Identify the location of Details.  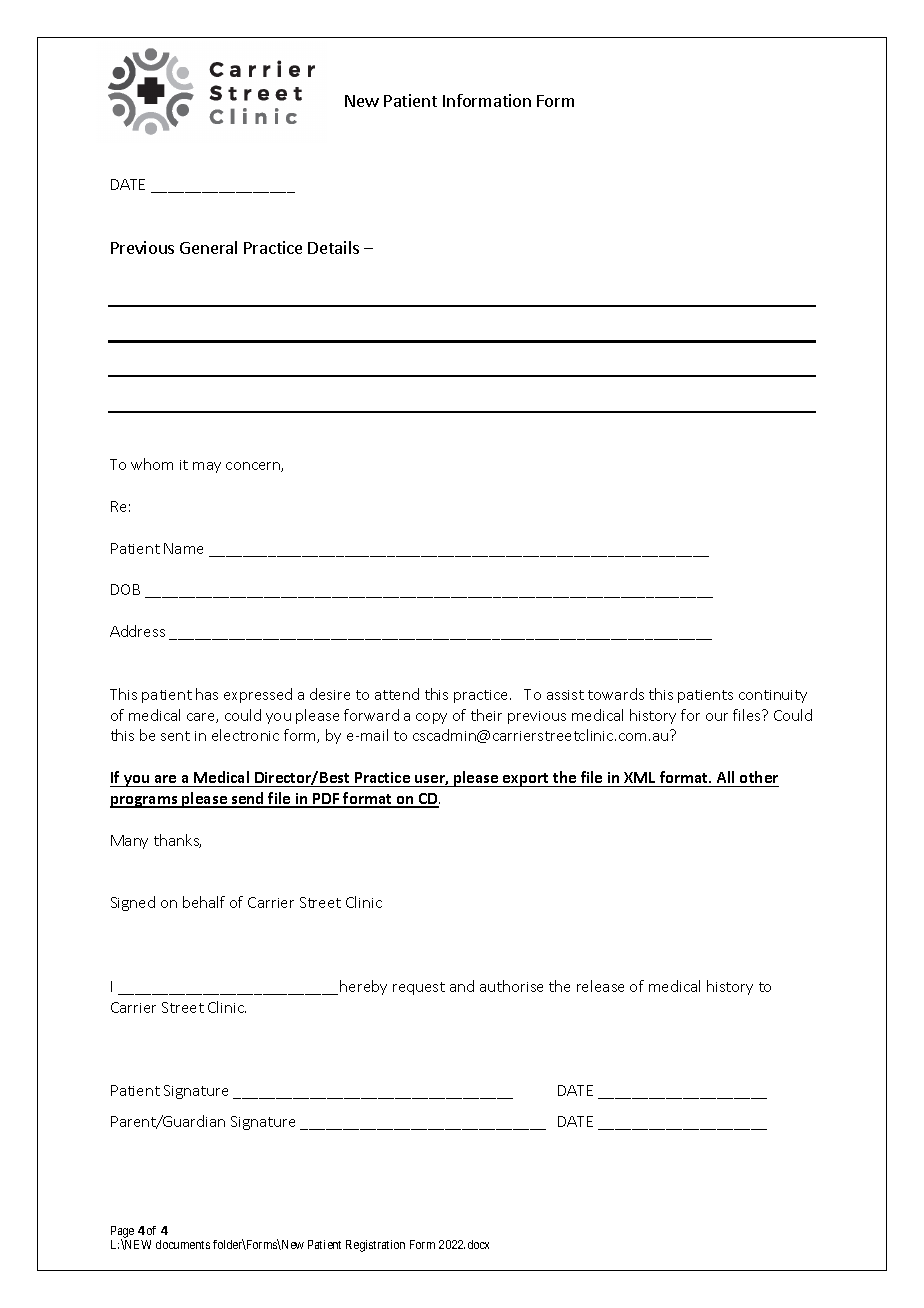
(333, 247).
